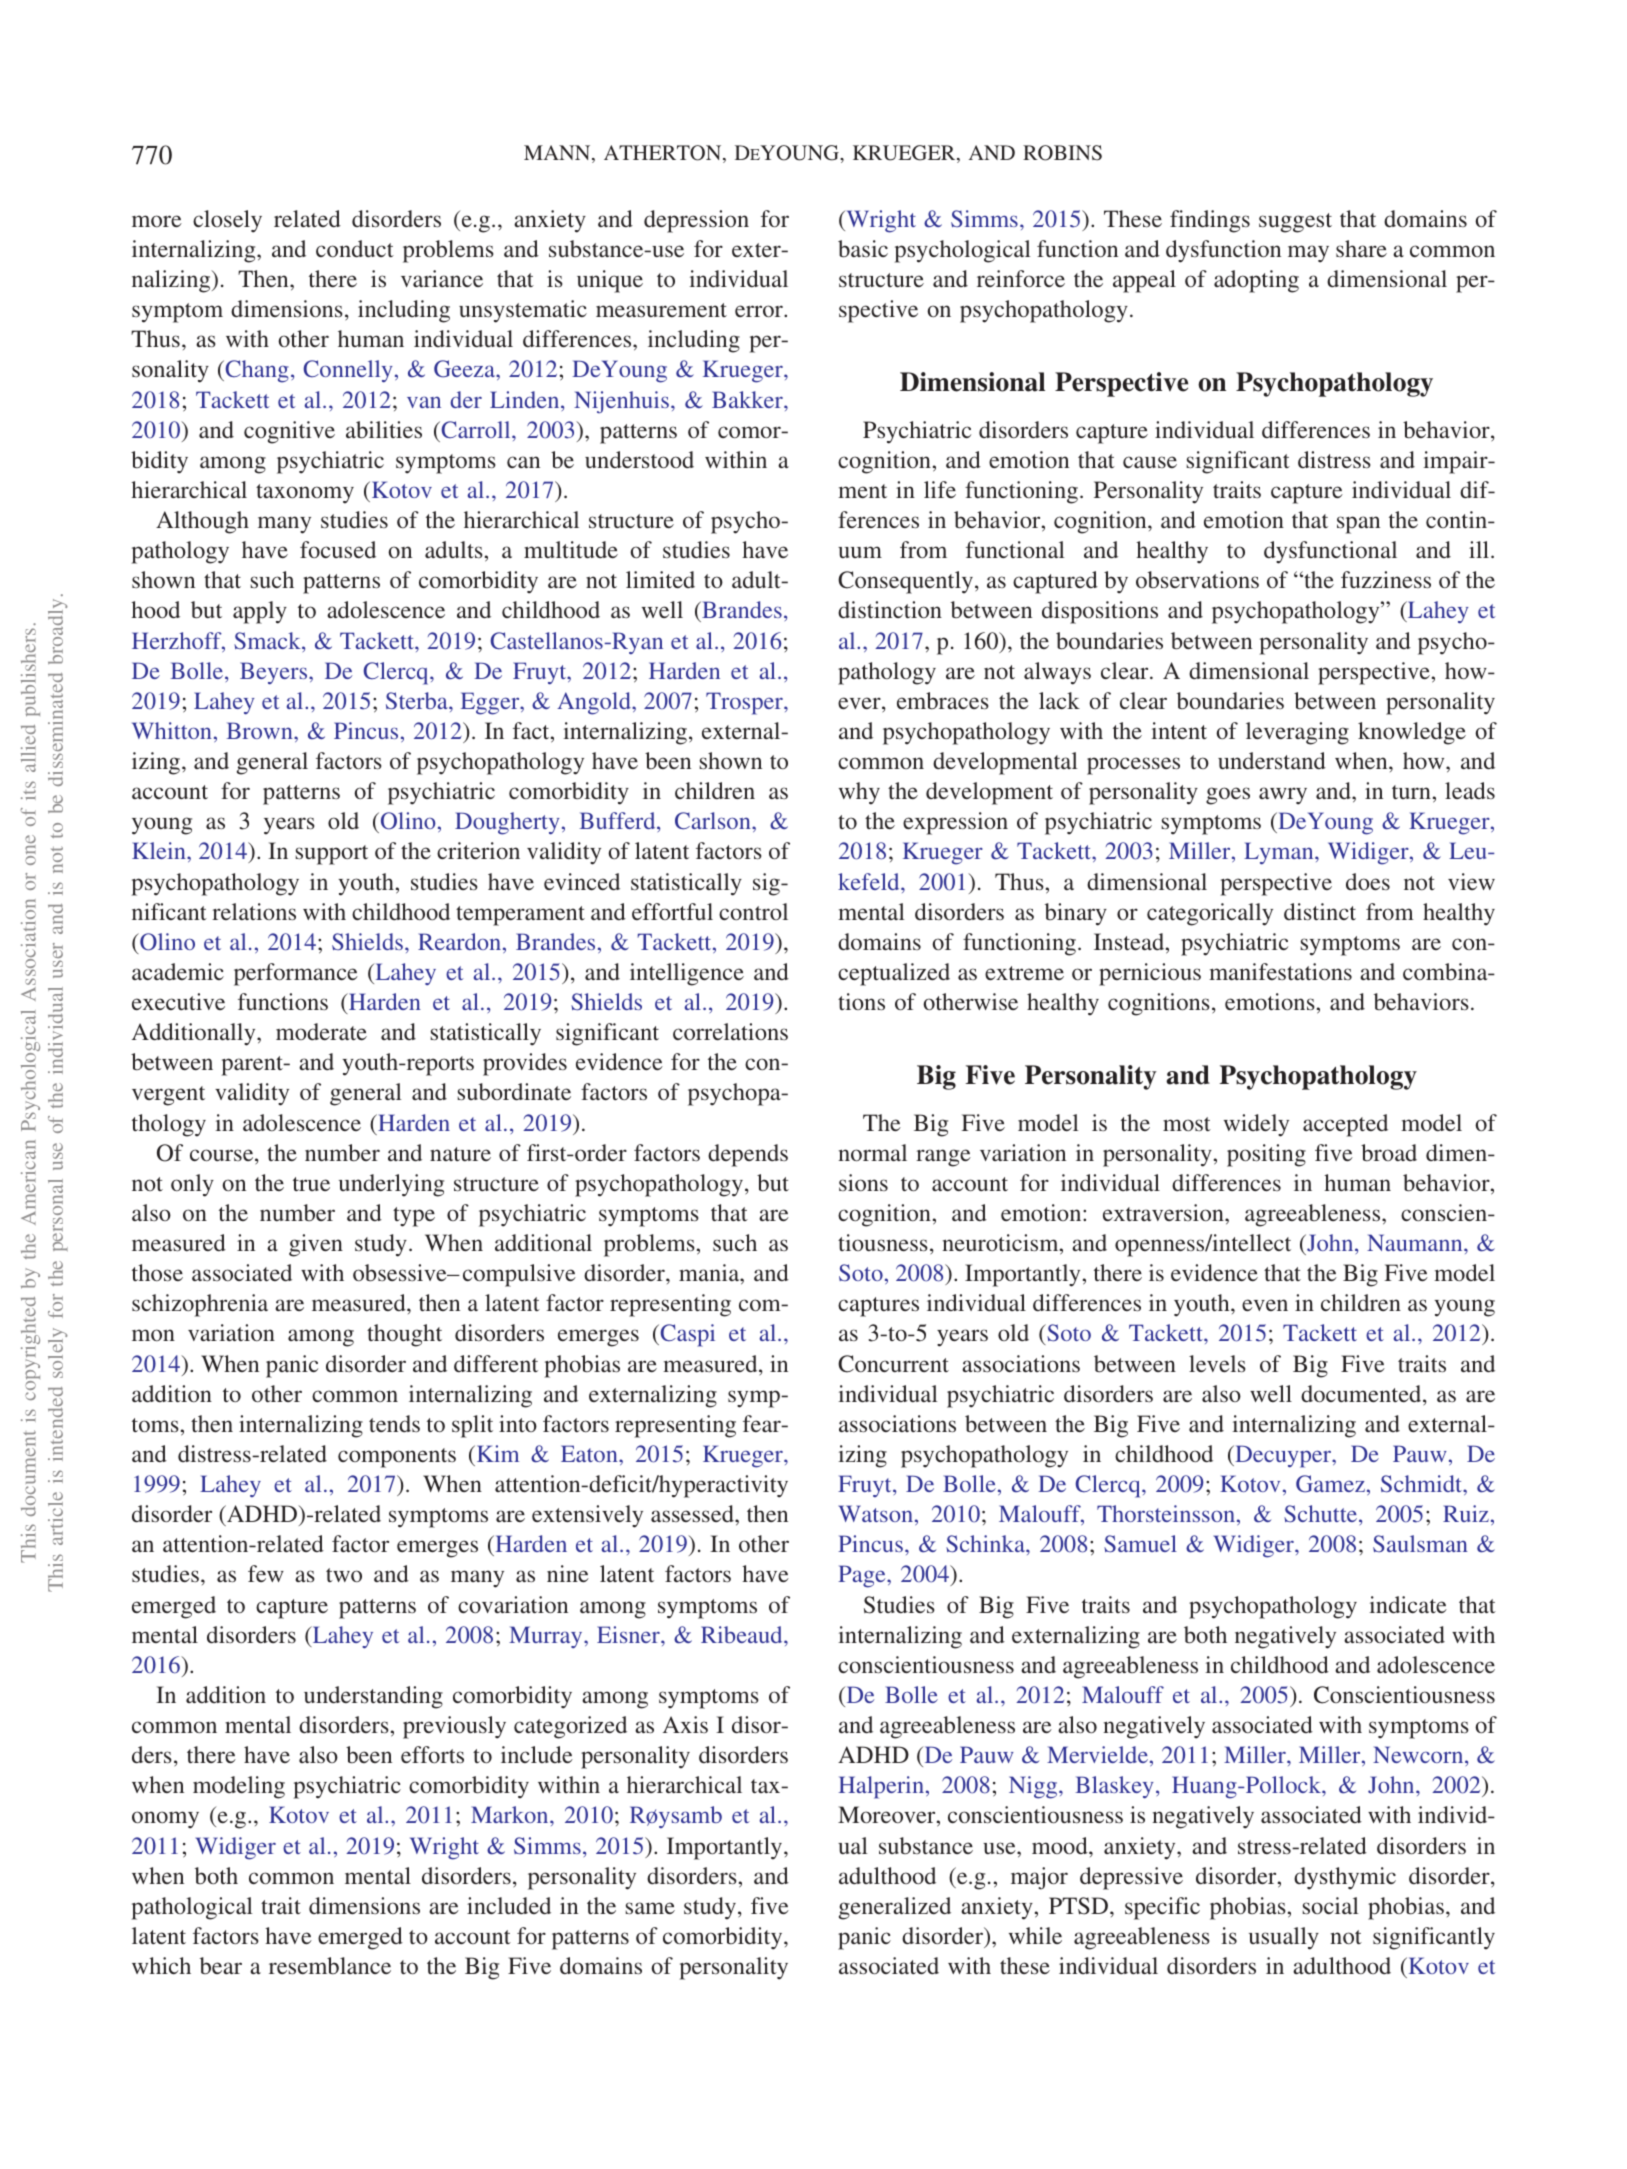 The height and width of the screenshot is (2169, 1627). I want to click on resemblance, so click(330, 1965).
